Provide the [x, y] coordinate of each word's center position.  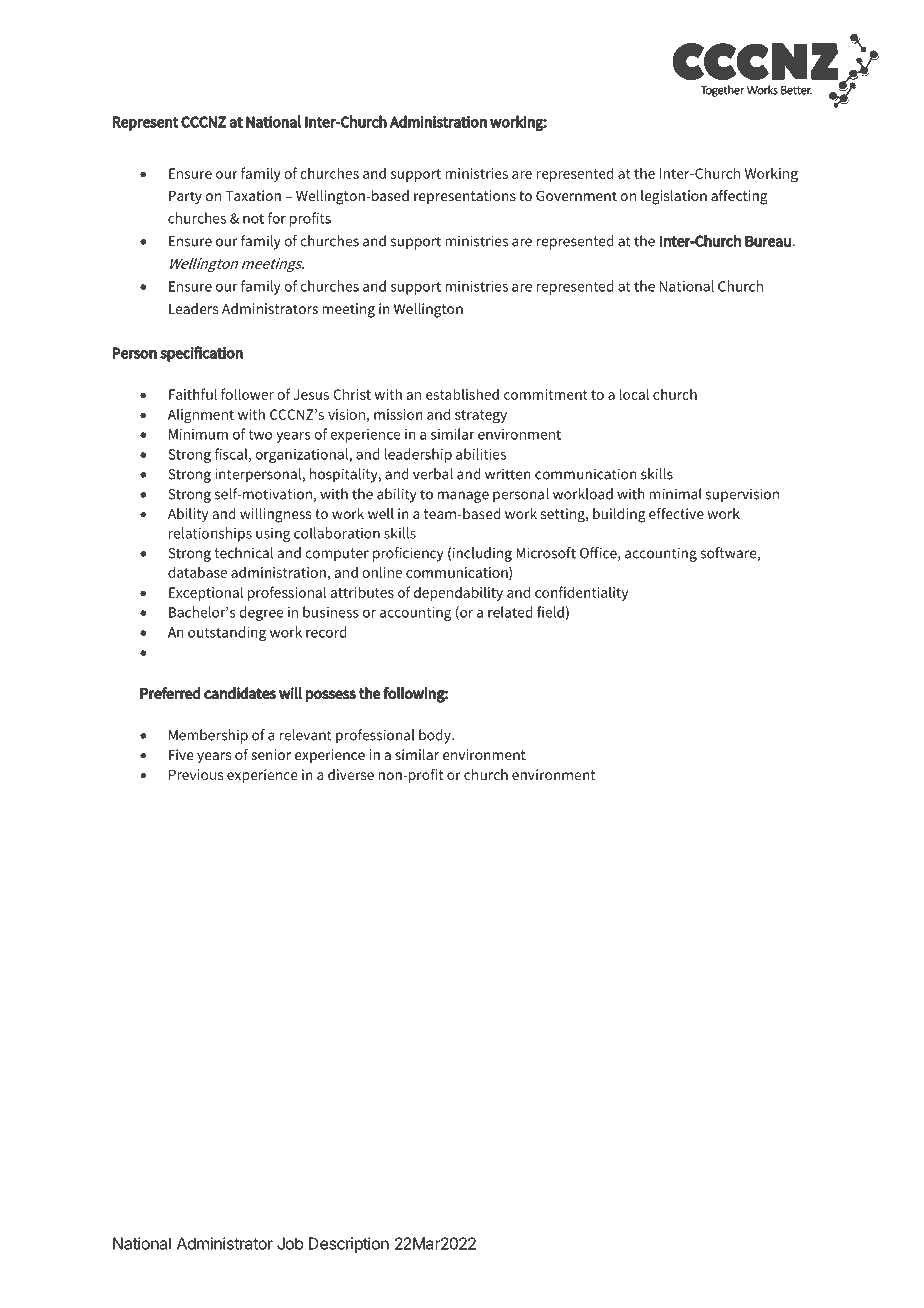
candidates [240, 693]
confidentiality [581, 593]
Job [290, 1243]
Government [576, 195]
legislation [674, 197]
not [253, 219]
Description [349, 1245]
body [436, 736]
